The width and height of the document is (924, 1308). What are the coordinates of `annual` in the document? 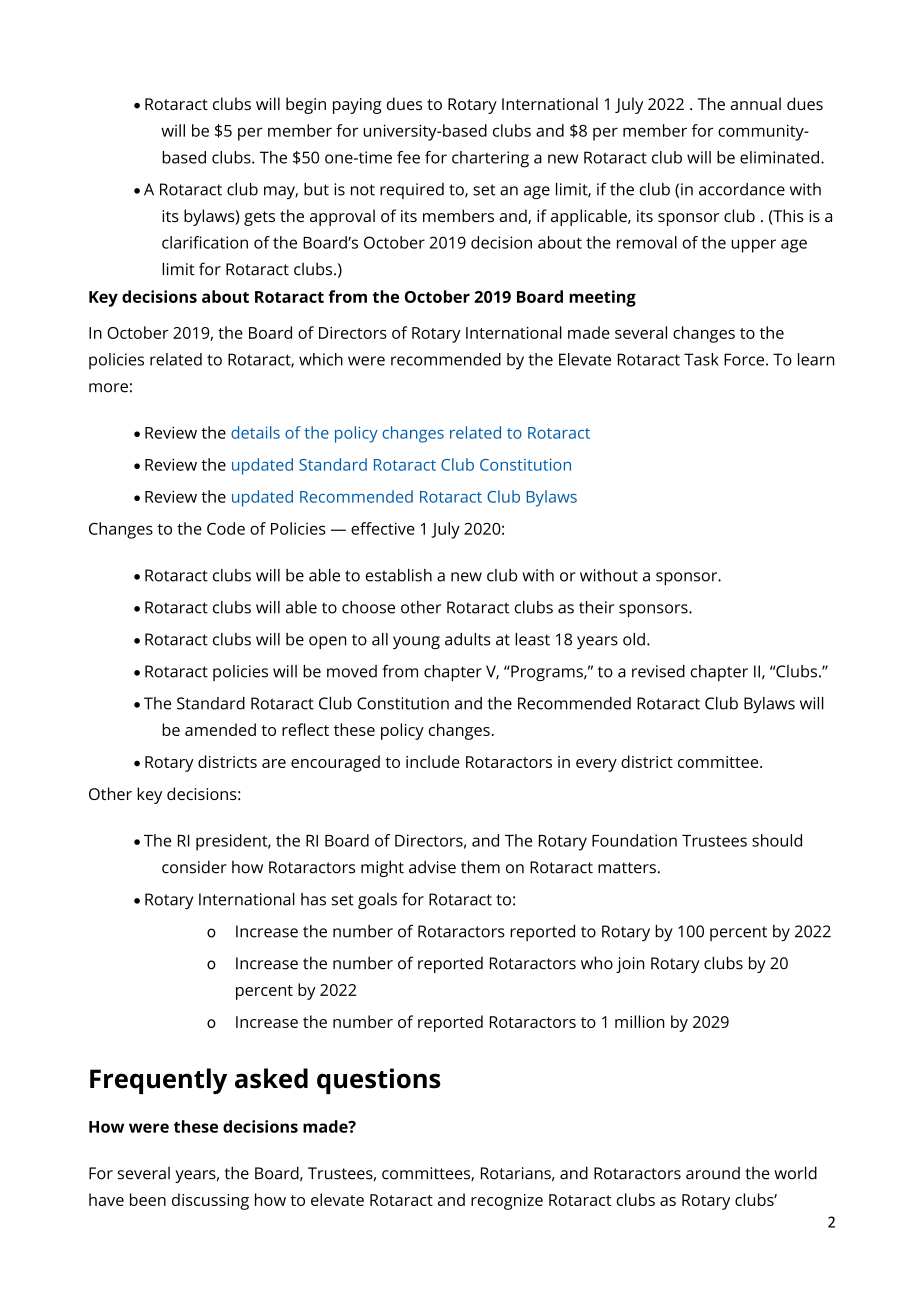 It's located at (755, 103).
